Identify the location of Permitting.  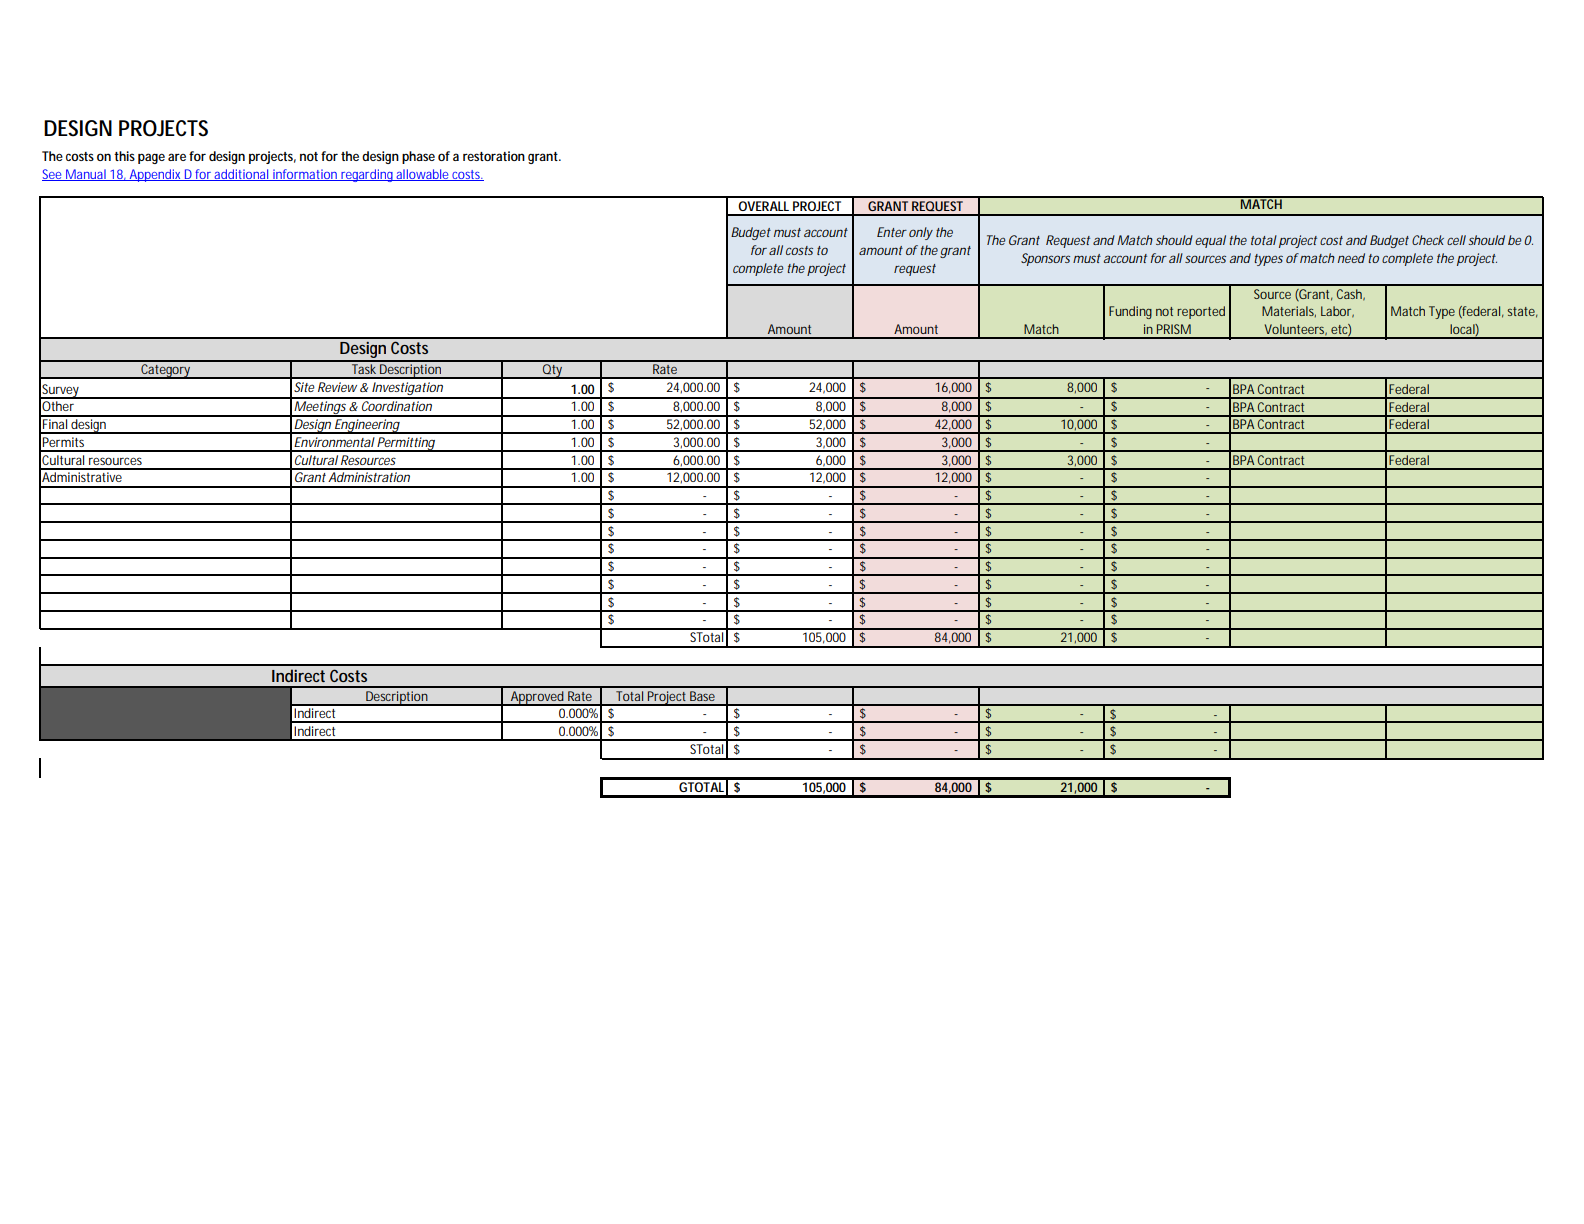
(406, 444).
